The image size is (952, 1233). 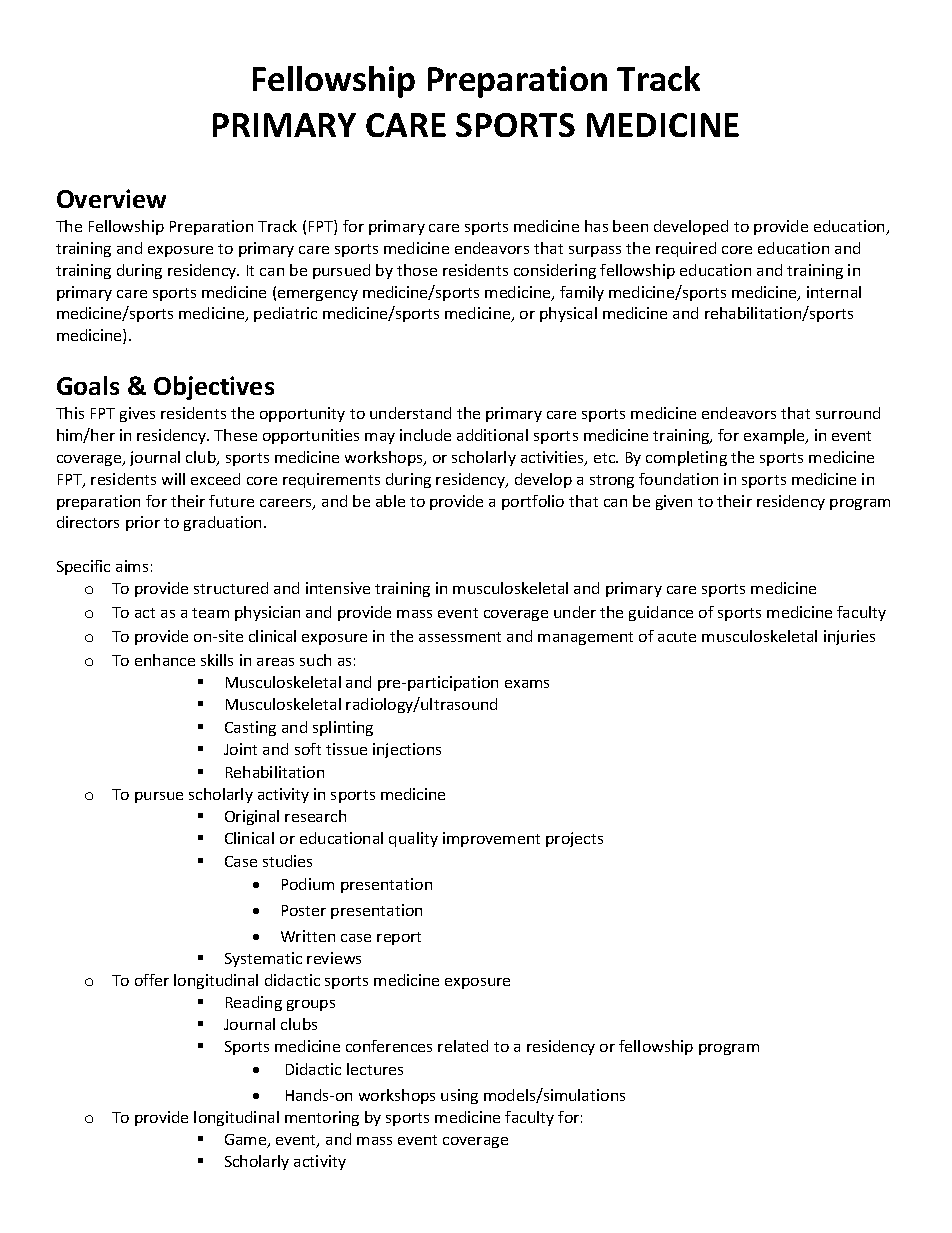 I want to click on Game, so click(x=247, y=1141).
